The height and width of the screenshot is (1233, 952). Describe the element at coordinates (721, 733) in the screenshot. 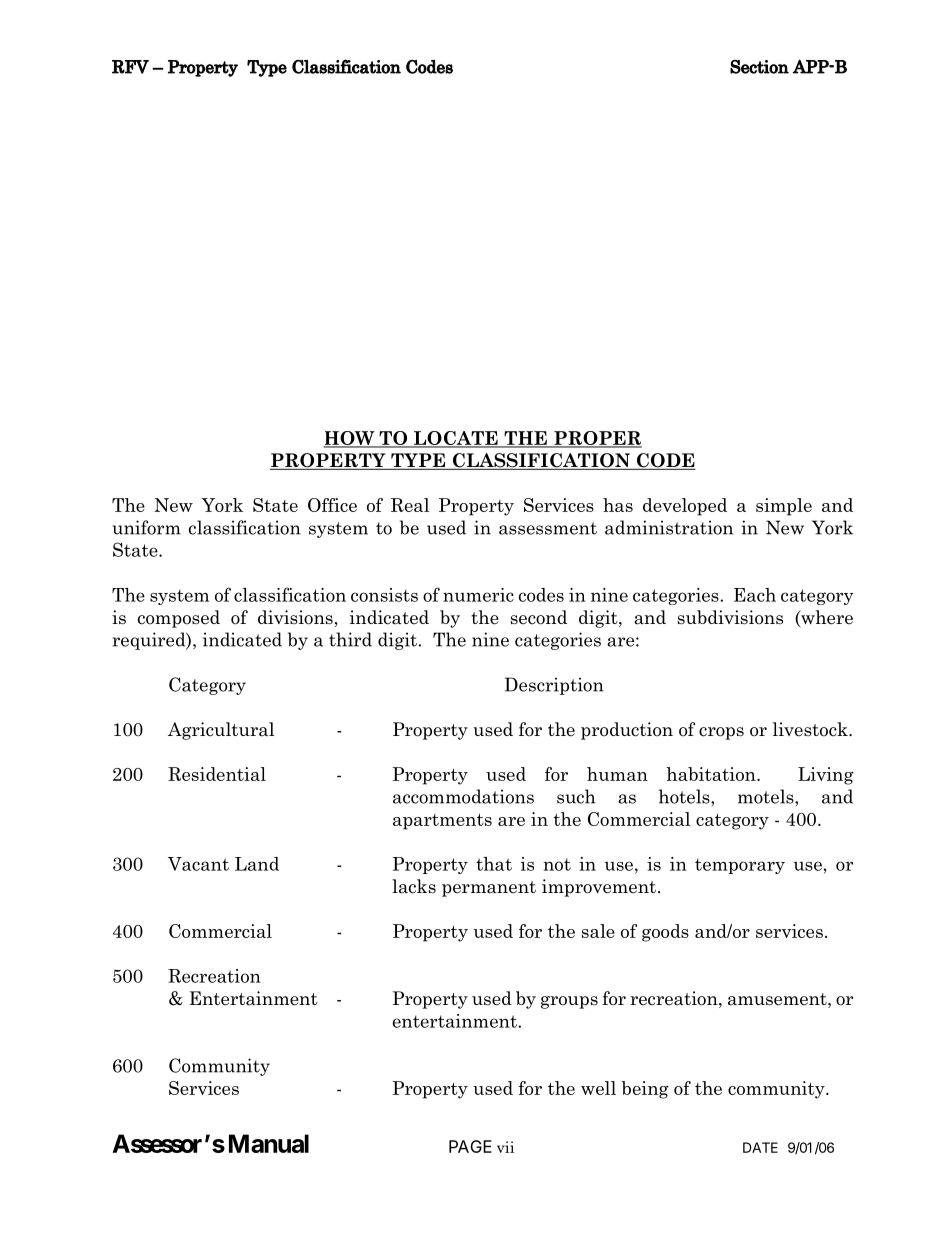

I see `crops` at that location.
